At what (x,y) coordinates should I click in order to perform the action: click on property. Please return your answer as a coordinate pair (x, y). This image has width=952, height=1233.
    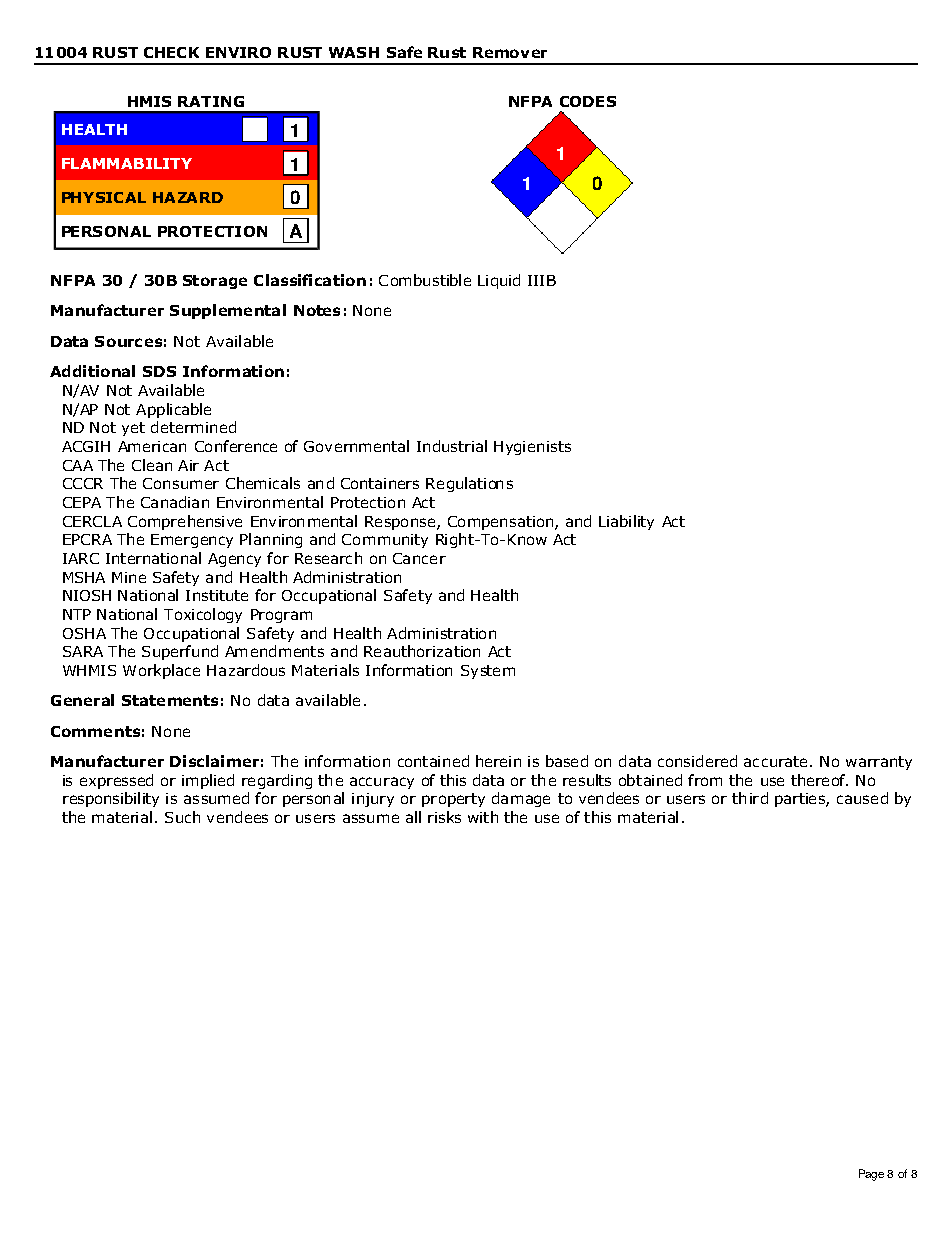
    Looking at the image, I should click on (453, 800).
